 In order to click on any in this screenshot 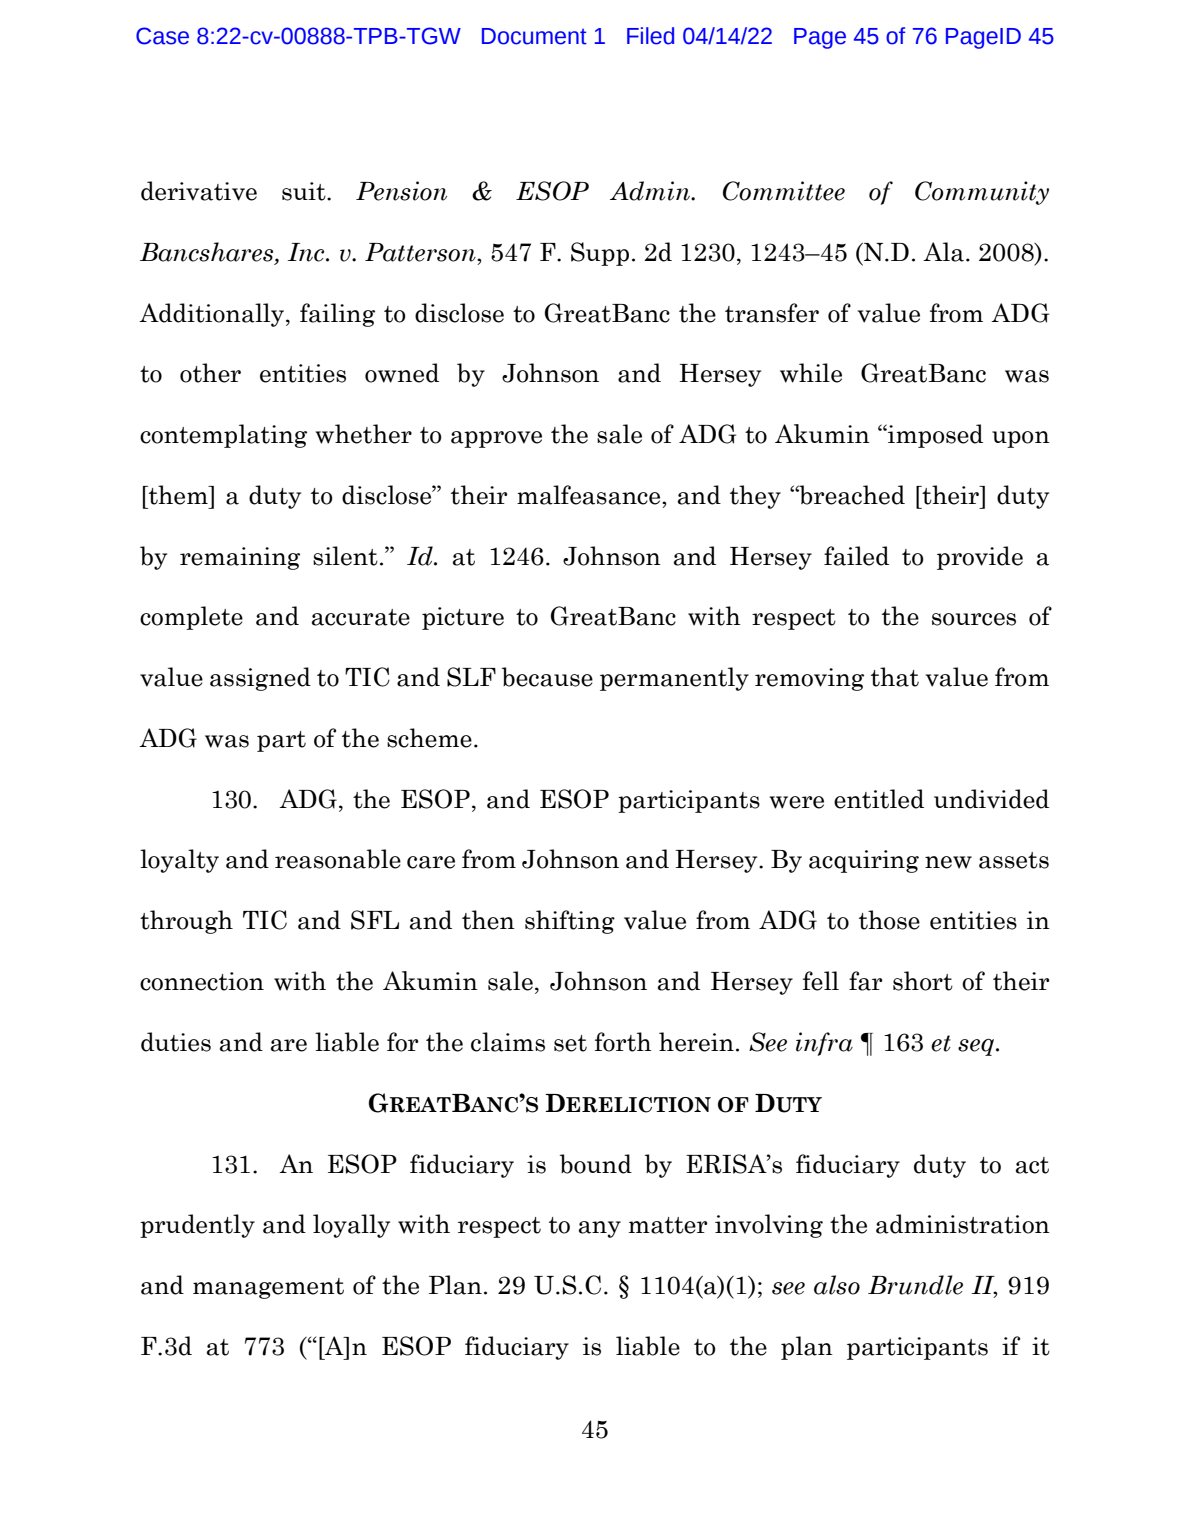, I will do `click(600, 1229)`.
